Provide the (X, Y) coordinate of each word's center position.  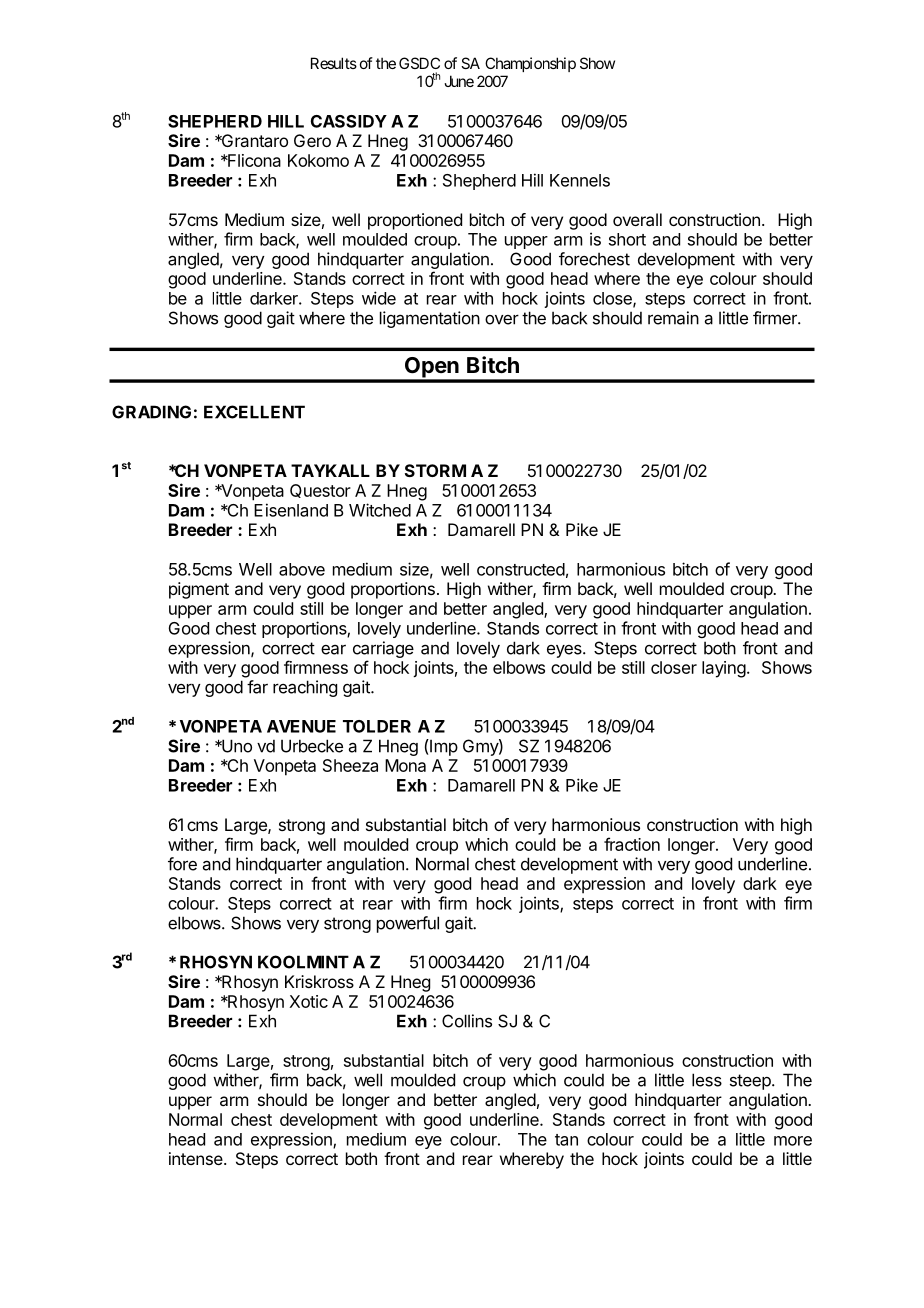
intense (197, 1158)
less (707, 1080)
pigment (199, 590)
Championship (530, 64)
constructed (521, 569)
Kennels (580, 180)
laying (724, 669)
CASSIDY (349, 121)
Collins (467, 1021)
